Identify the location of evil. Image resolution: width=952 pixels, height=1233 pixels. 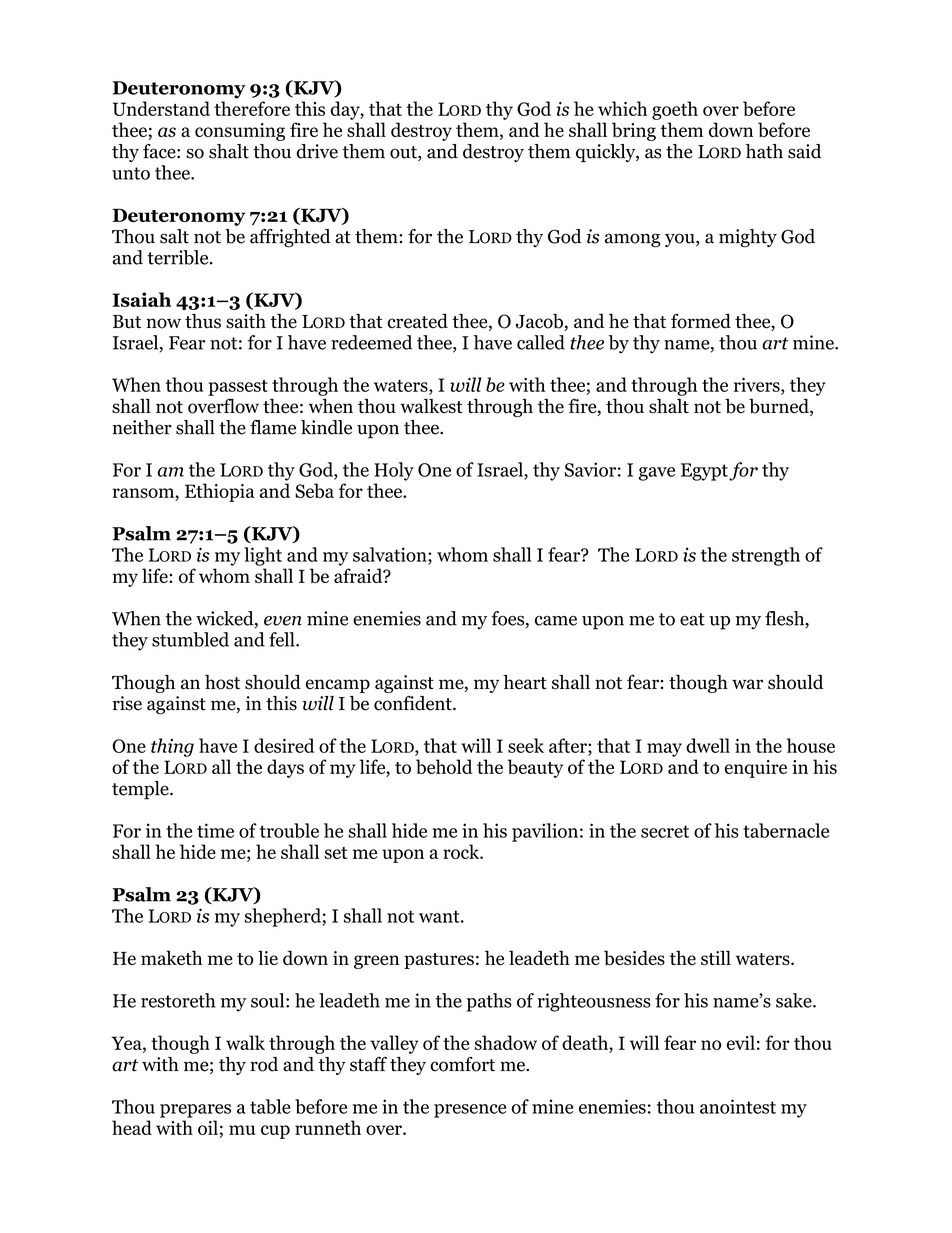
(741, 1042).
